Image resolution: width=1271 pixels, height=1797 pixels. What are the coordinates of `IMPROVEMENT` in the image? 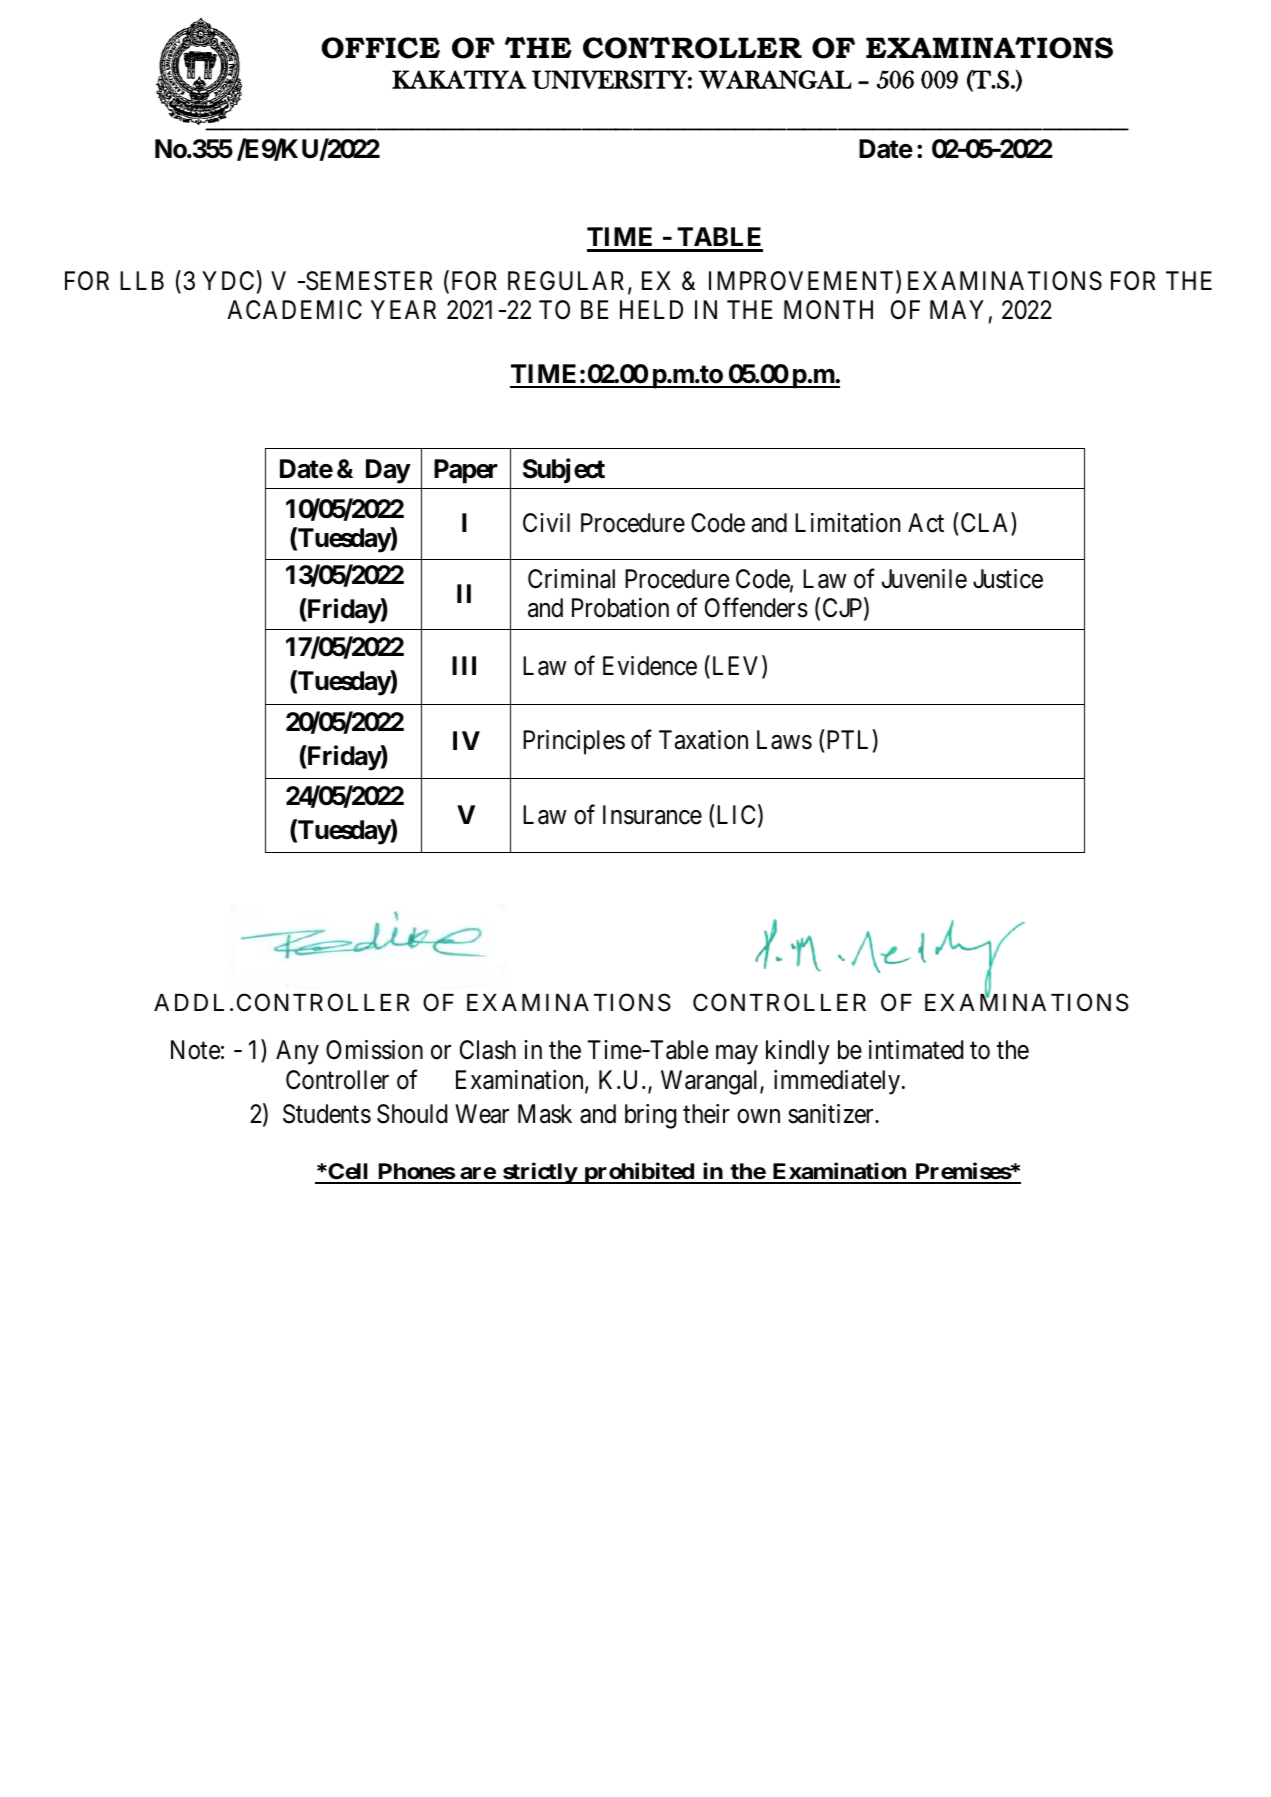 It's located at (803, 282).
